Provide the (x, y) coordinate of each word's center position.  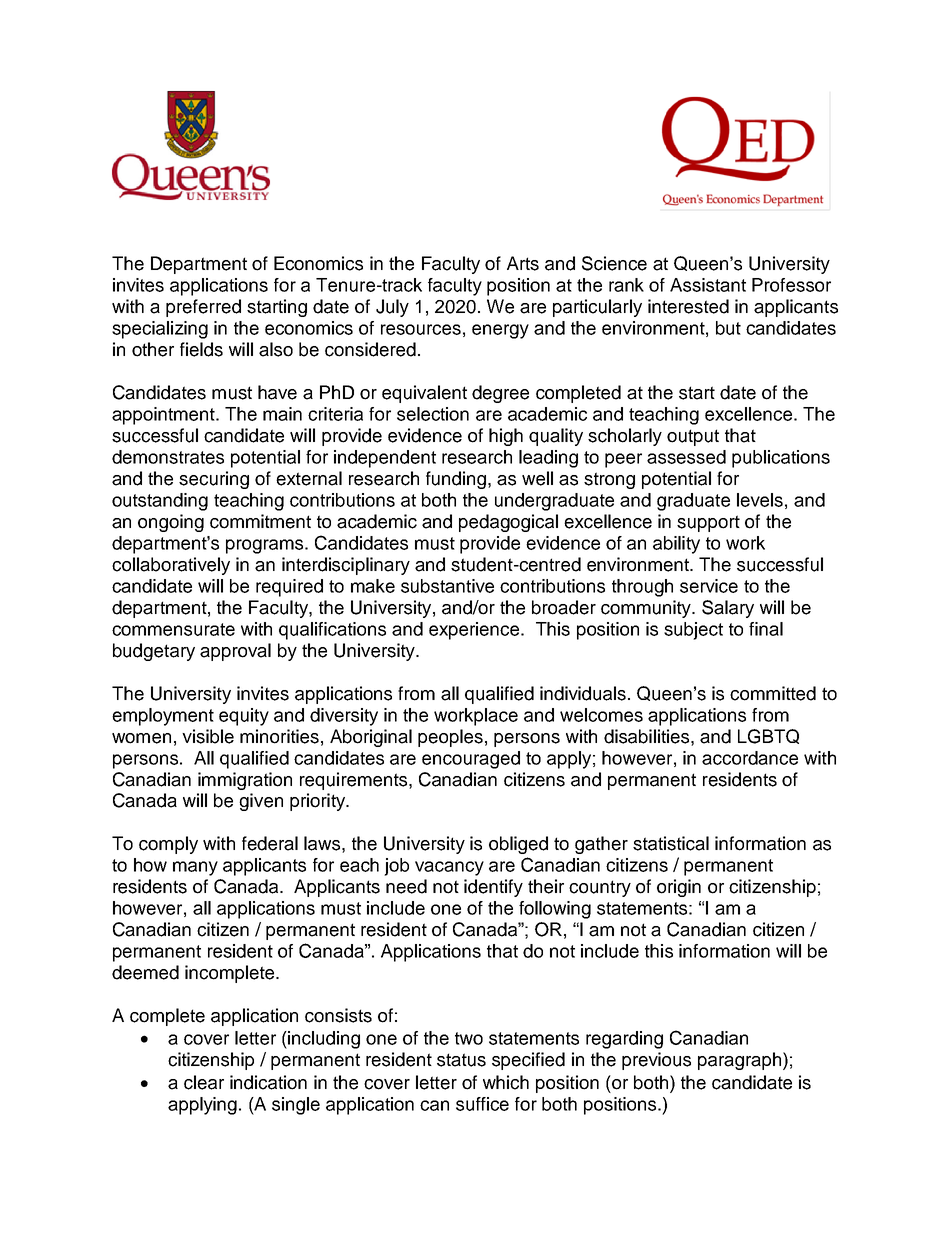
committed (773, 693)
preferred (203, 308)
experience (475, 631)
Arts (523, 263)
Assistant (708, 285)
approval (235, 652)
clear (204, 1082)
